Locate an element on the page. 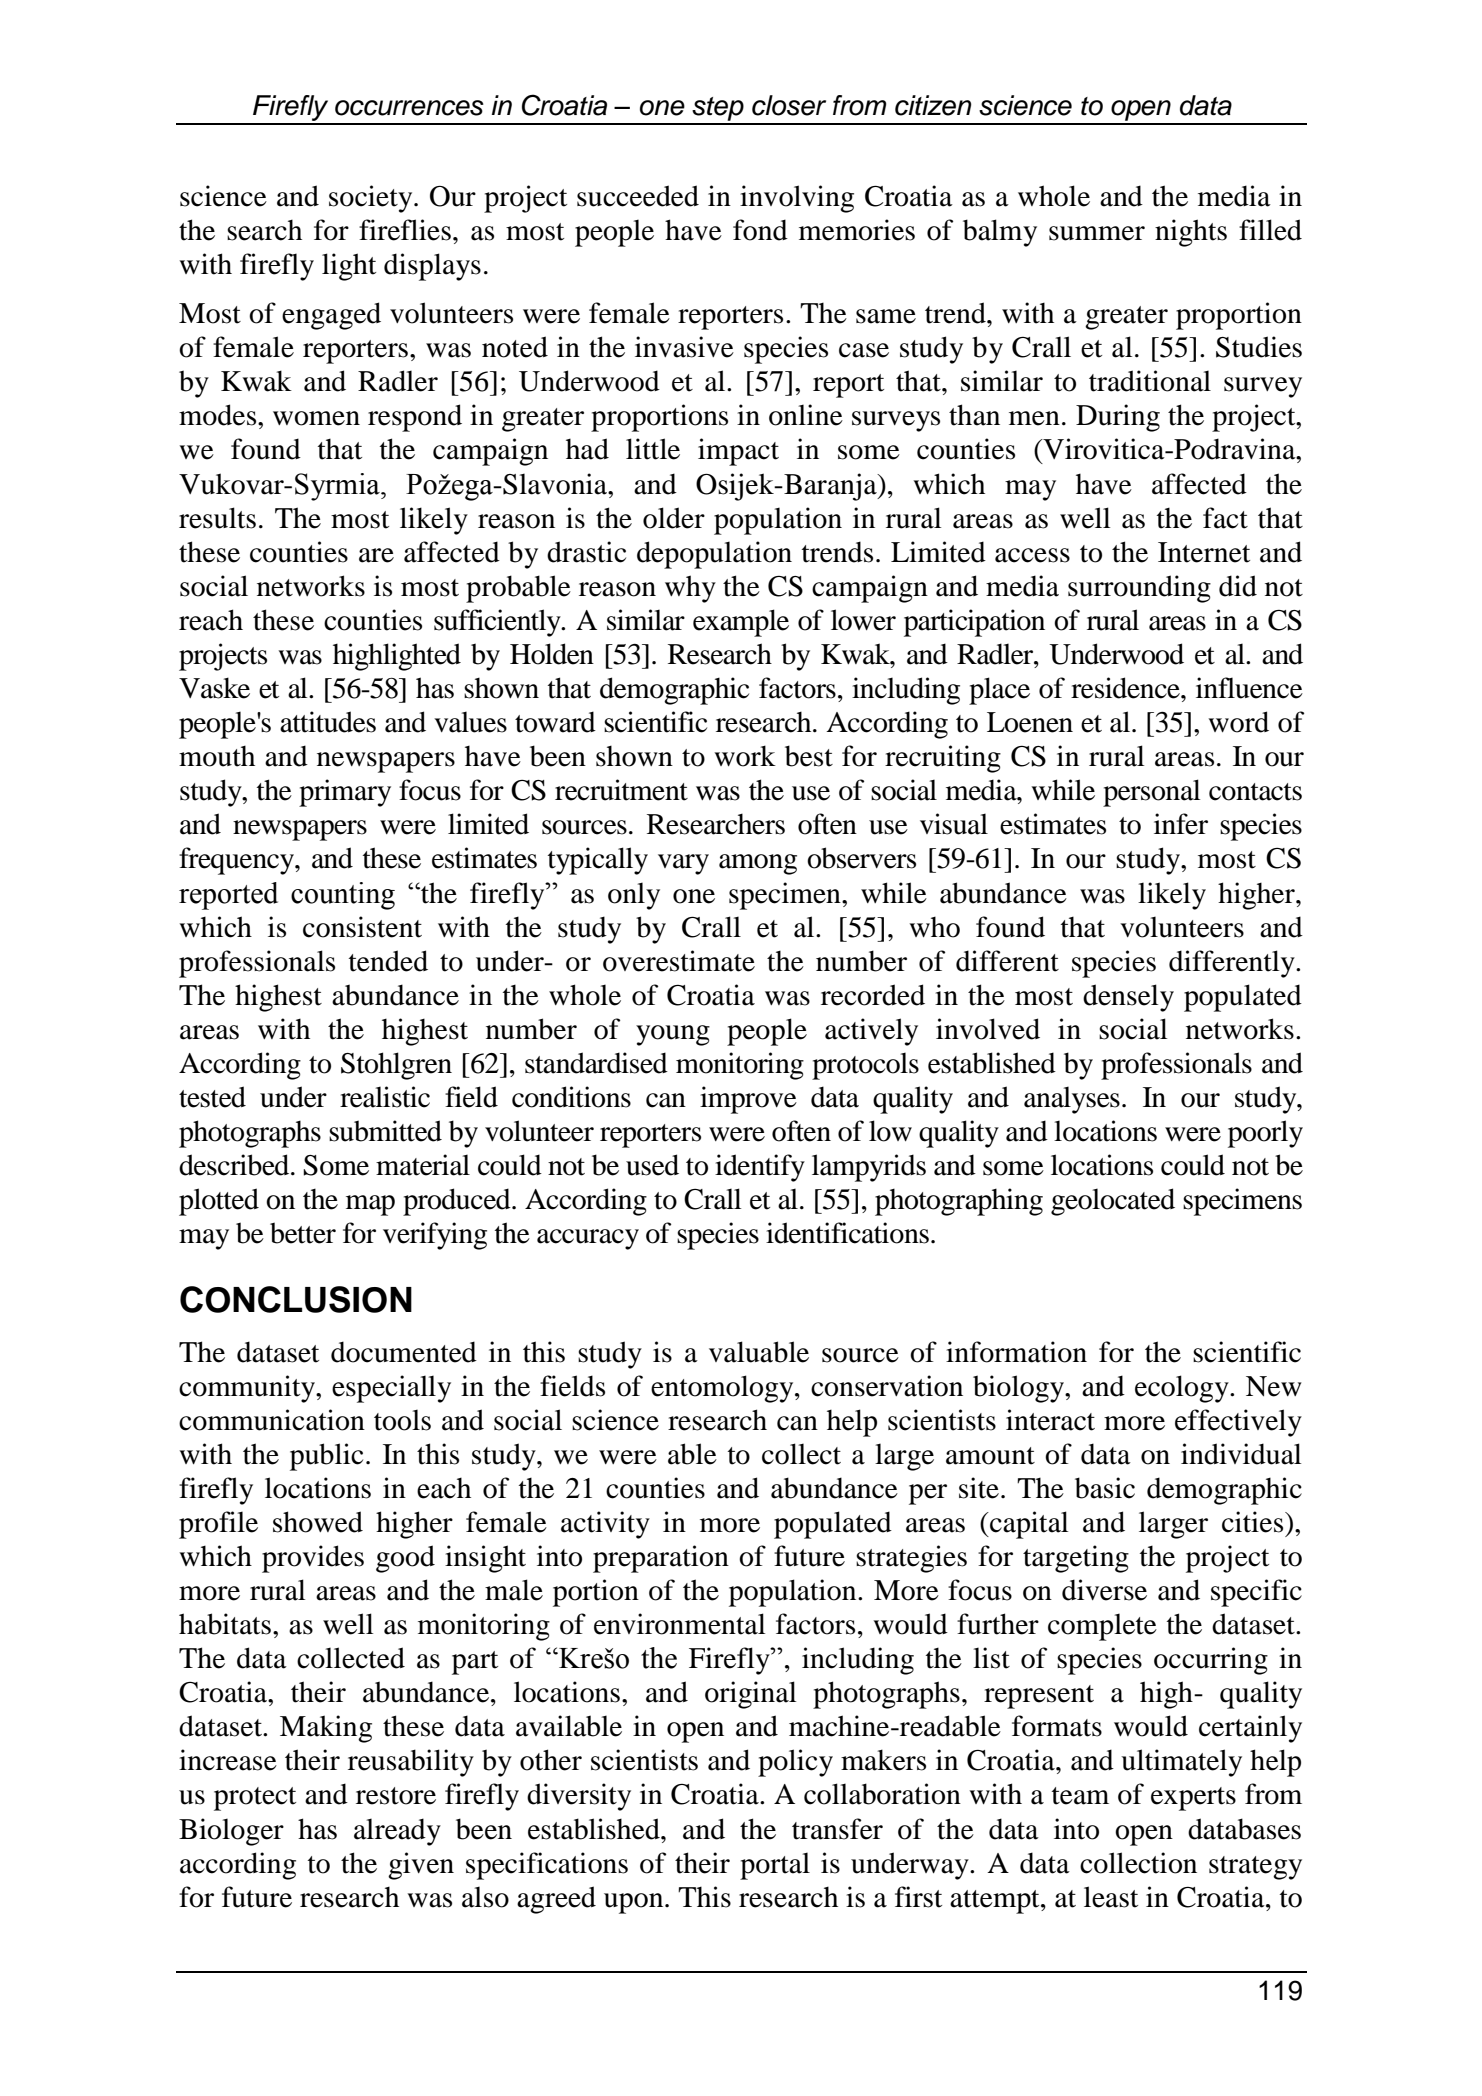 This page has height=2096, width=1482. tended is located at coordinates (388, 961).
